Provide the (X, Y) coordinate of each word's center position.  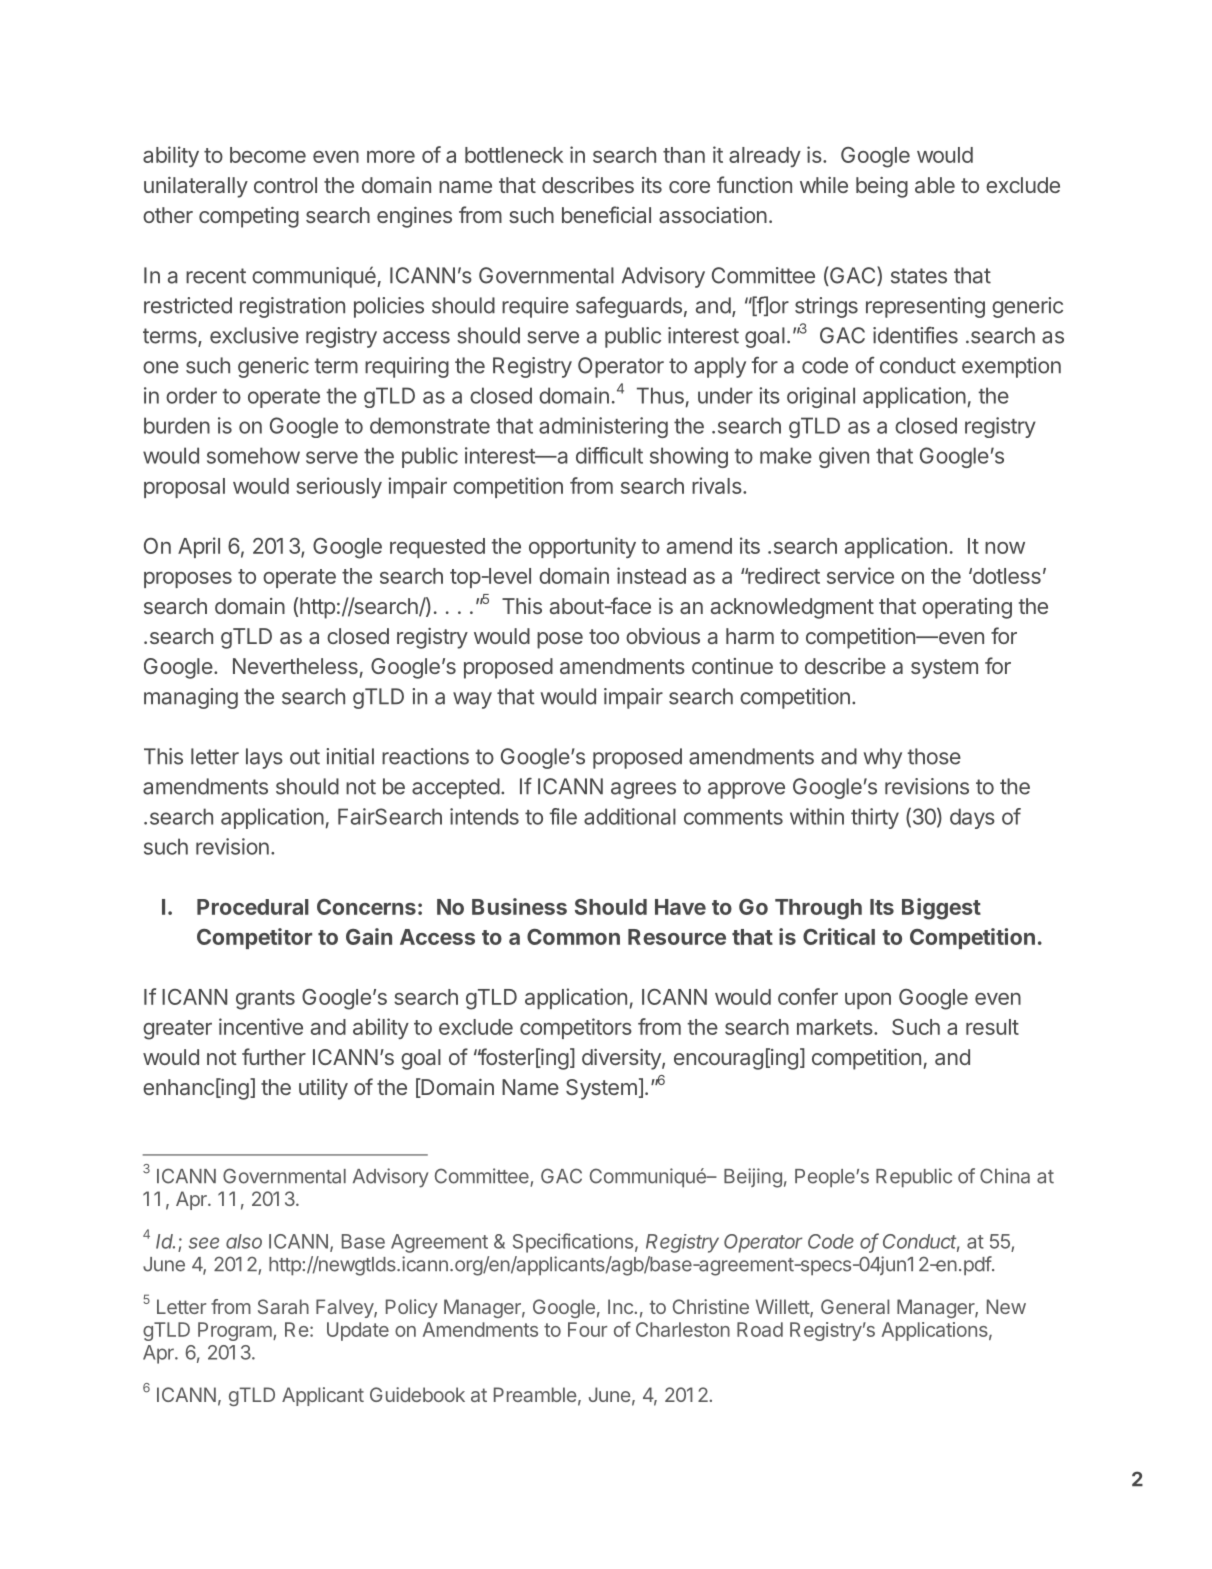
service (860, 575)
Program (236, 1331)
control (285, 185)
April (199, 547)
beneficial (606, 214)
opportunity (582, 547)
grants (265, 1000)
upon (868, 1001)
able (935, 185)
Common (573, 937)
